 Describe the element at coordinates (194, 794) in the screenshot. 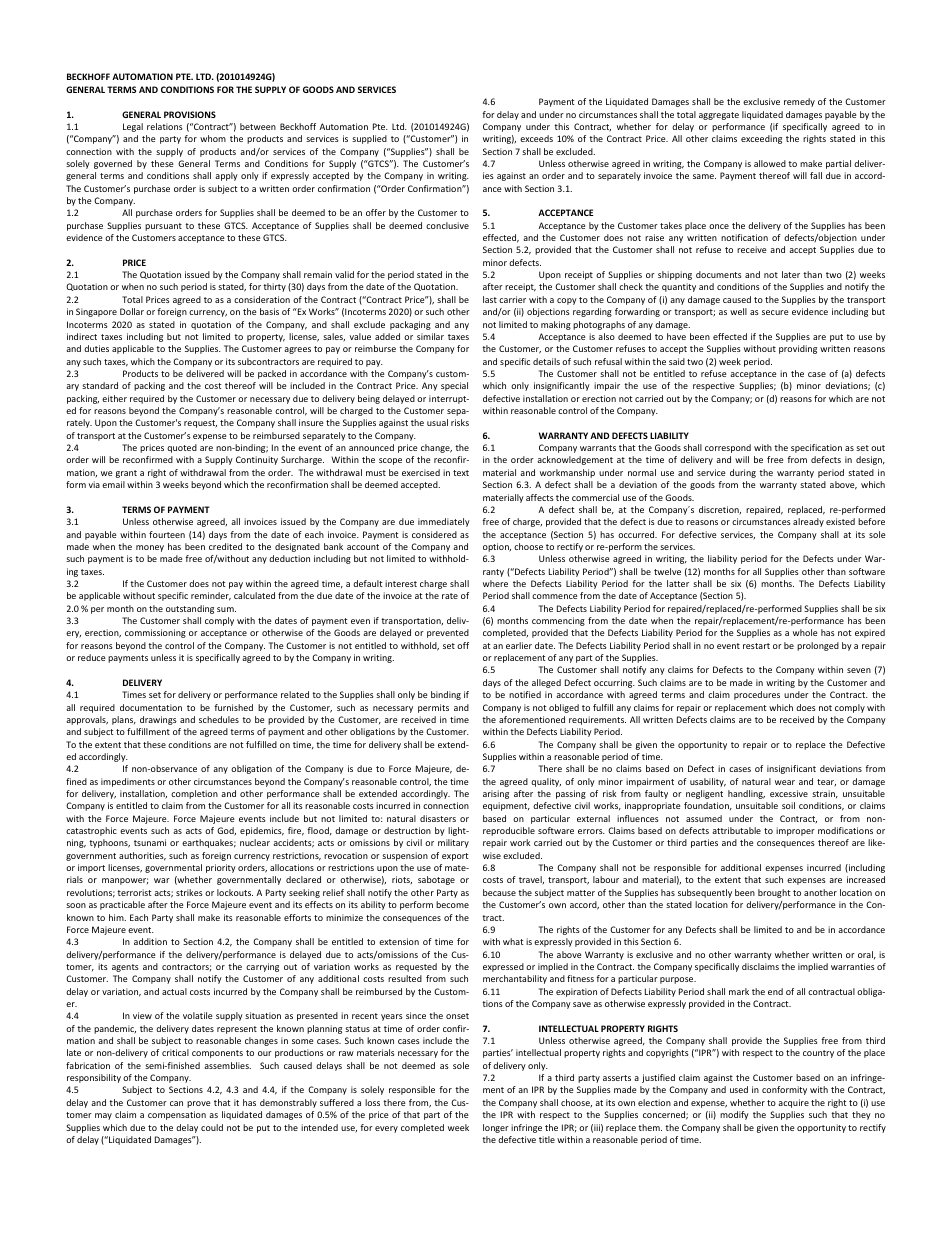

I see `completion` at that location.
